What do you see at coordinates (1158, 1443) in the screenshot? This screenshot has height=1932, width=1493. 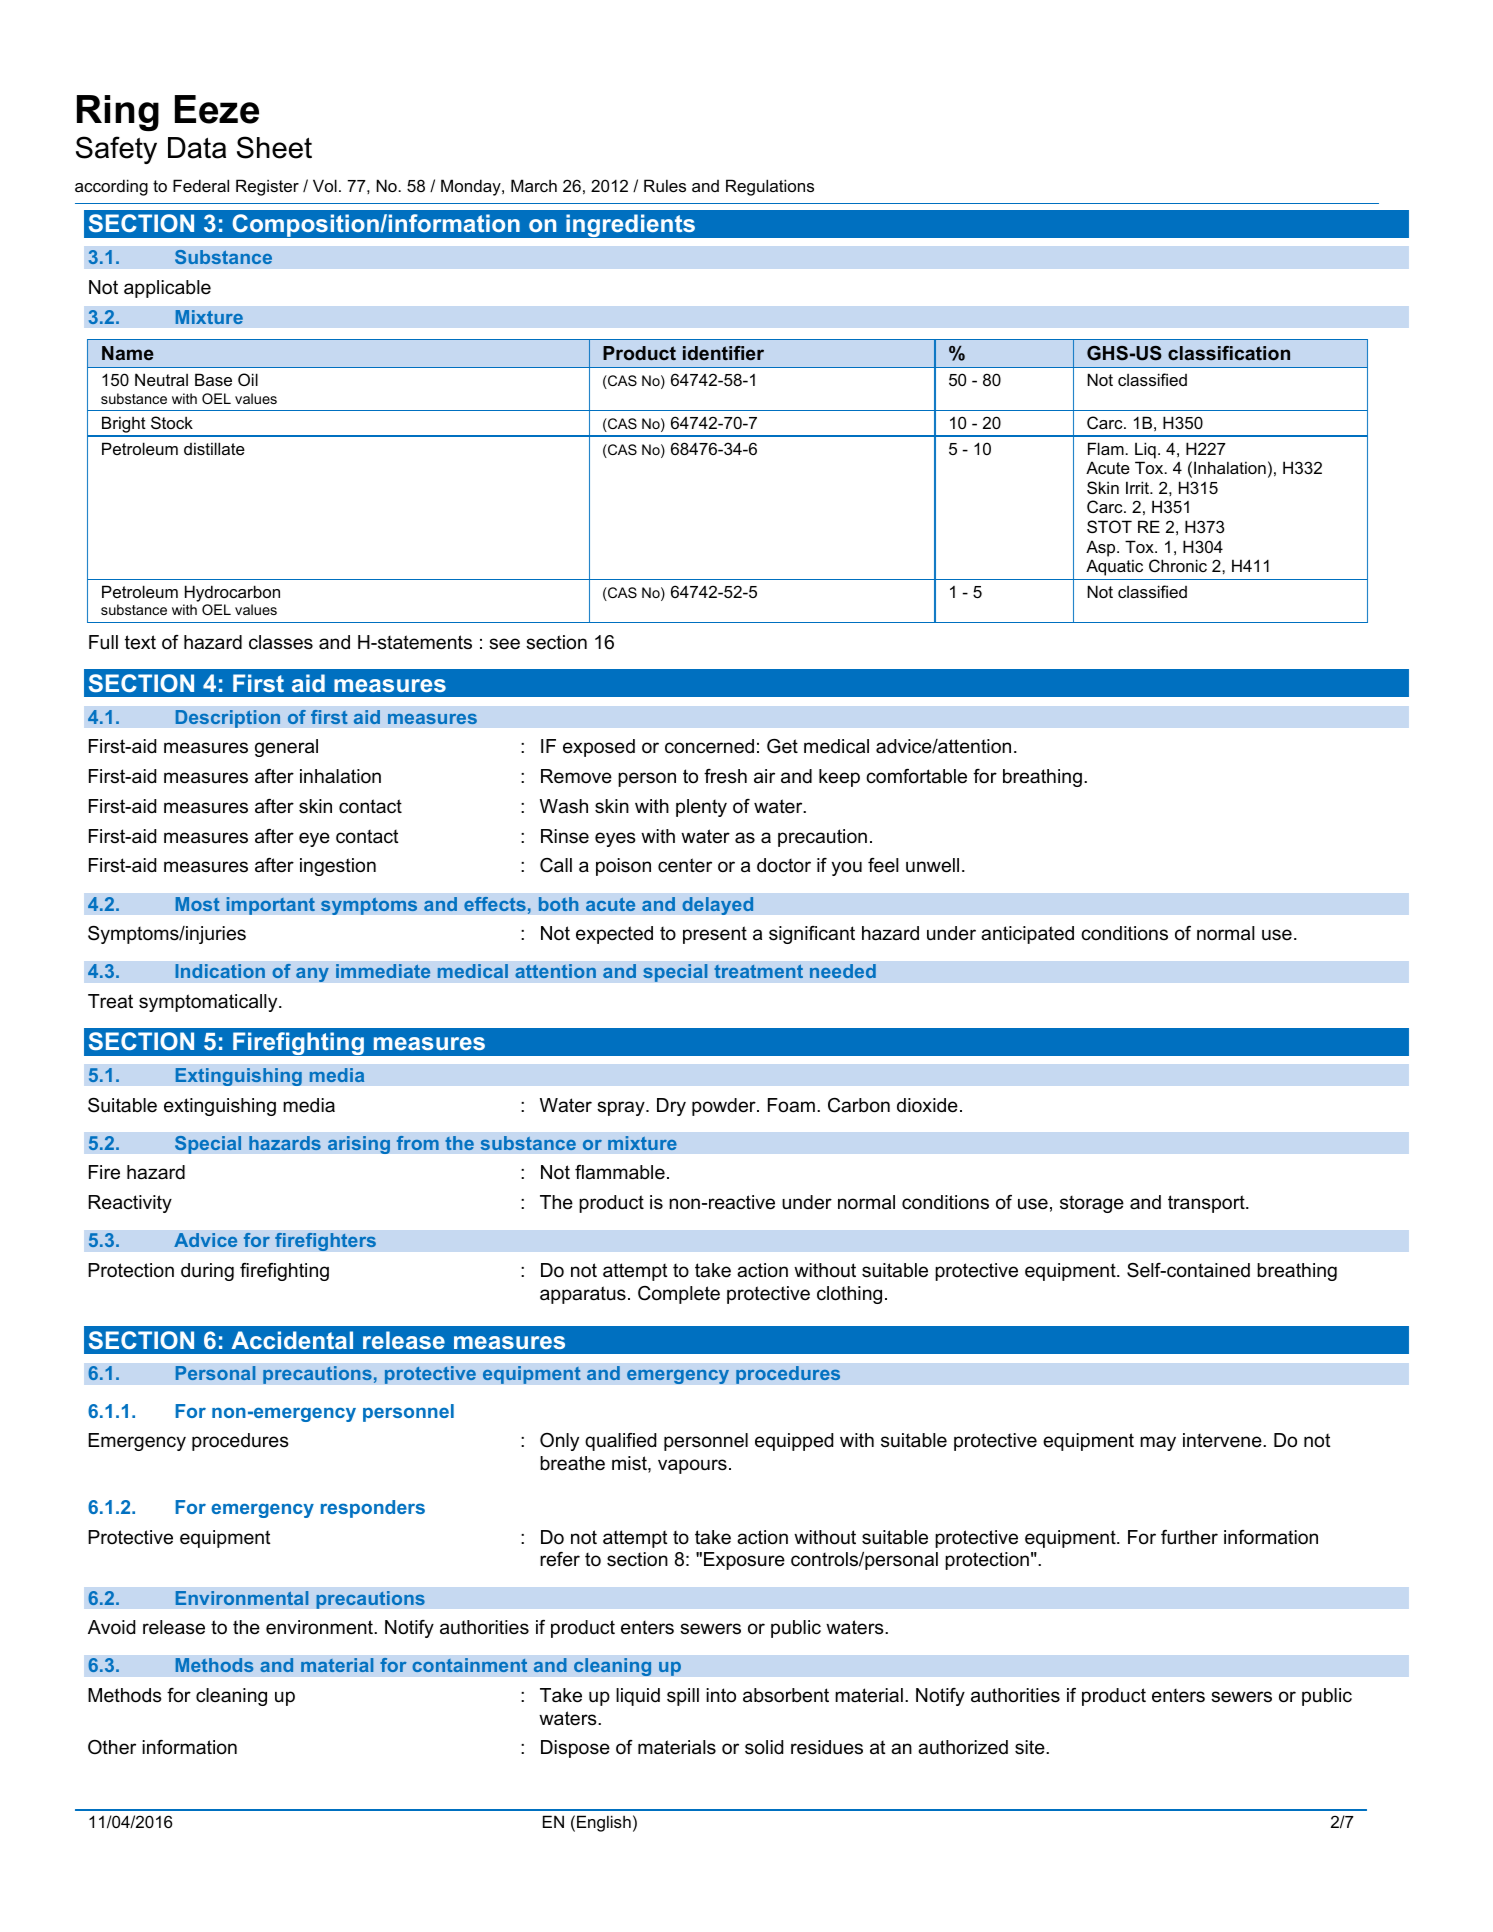 I see `may` at bounding box center [1158, 1443].
